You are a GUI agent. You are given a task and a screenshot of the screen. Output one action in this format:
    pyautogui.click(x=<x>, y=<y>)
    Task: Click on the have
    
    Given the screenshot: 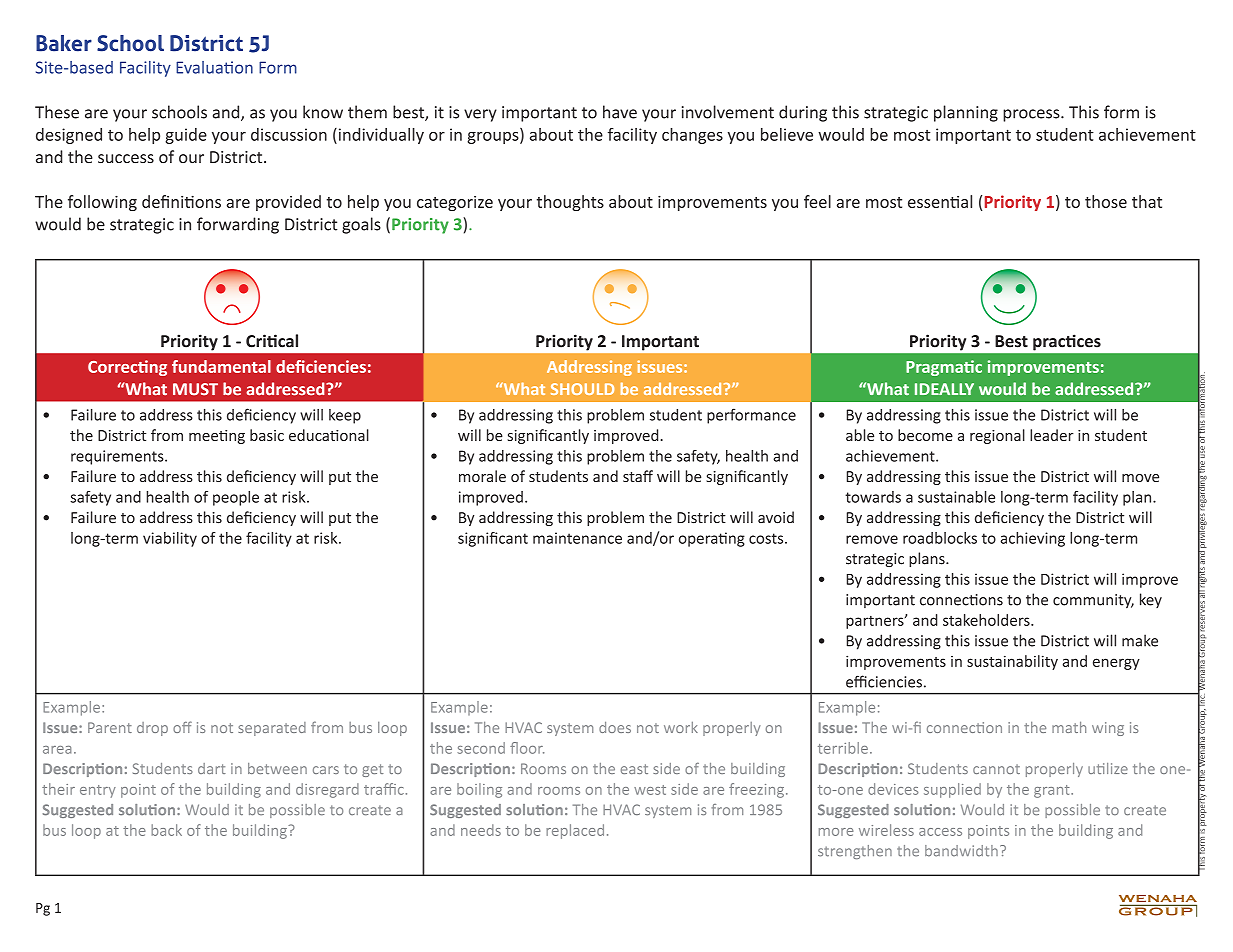 What is the action you would take?
    pyautogui.click(x=620, y=112)
